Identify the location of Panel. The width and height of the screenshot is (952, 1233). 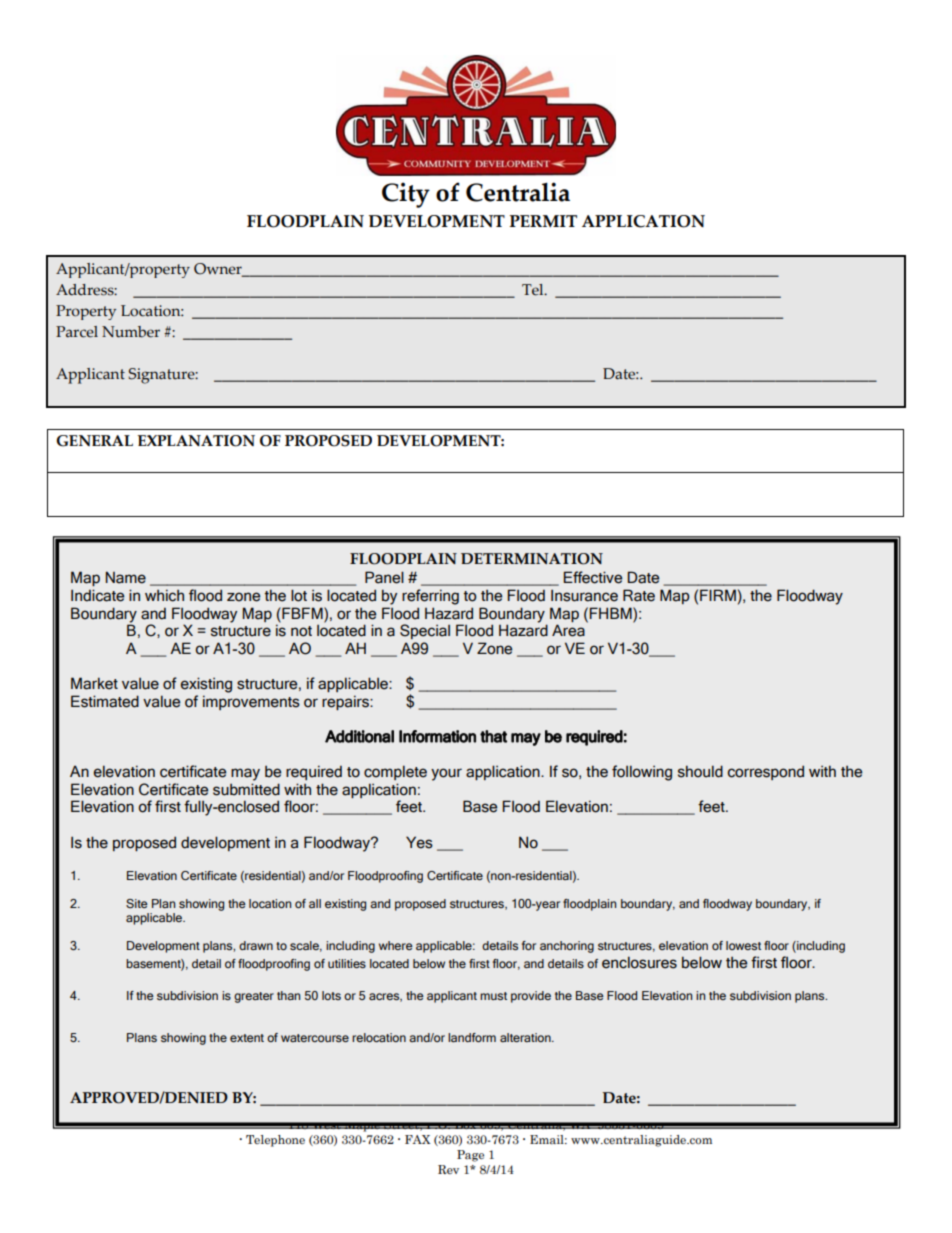
(384, 577).
